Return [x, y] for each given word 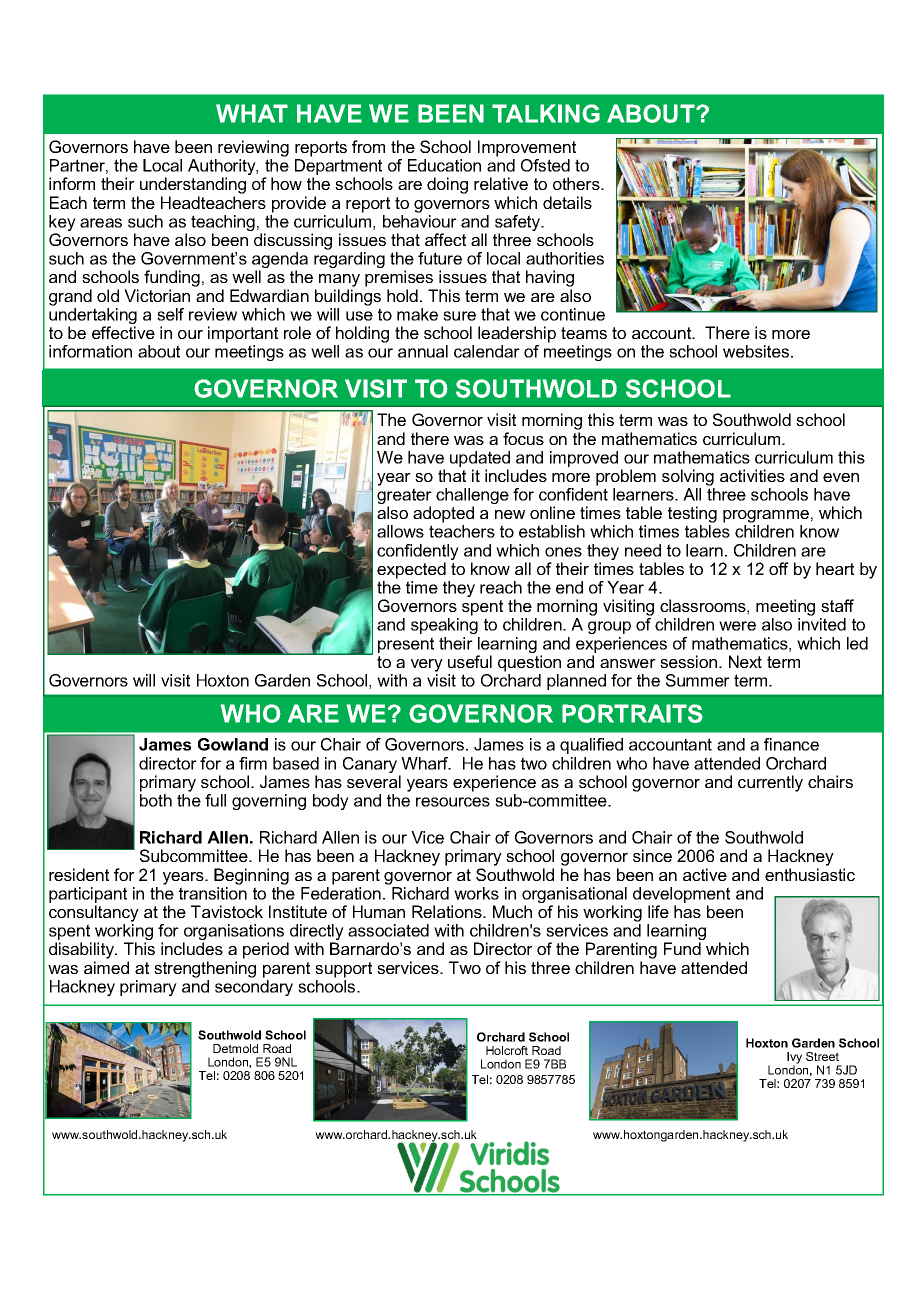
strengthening [205, 969]
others [577, 183]
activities [752, 475]
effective [123, 332]
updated [480, 459]
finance [791, 744]
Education [444, 165]
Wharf [425, 763]
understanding [193, 185]
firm [253, 763]
